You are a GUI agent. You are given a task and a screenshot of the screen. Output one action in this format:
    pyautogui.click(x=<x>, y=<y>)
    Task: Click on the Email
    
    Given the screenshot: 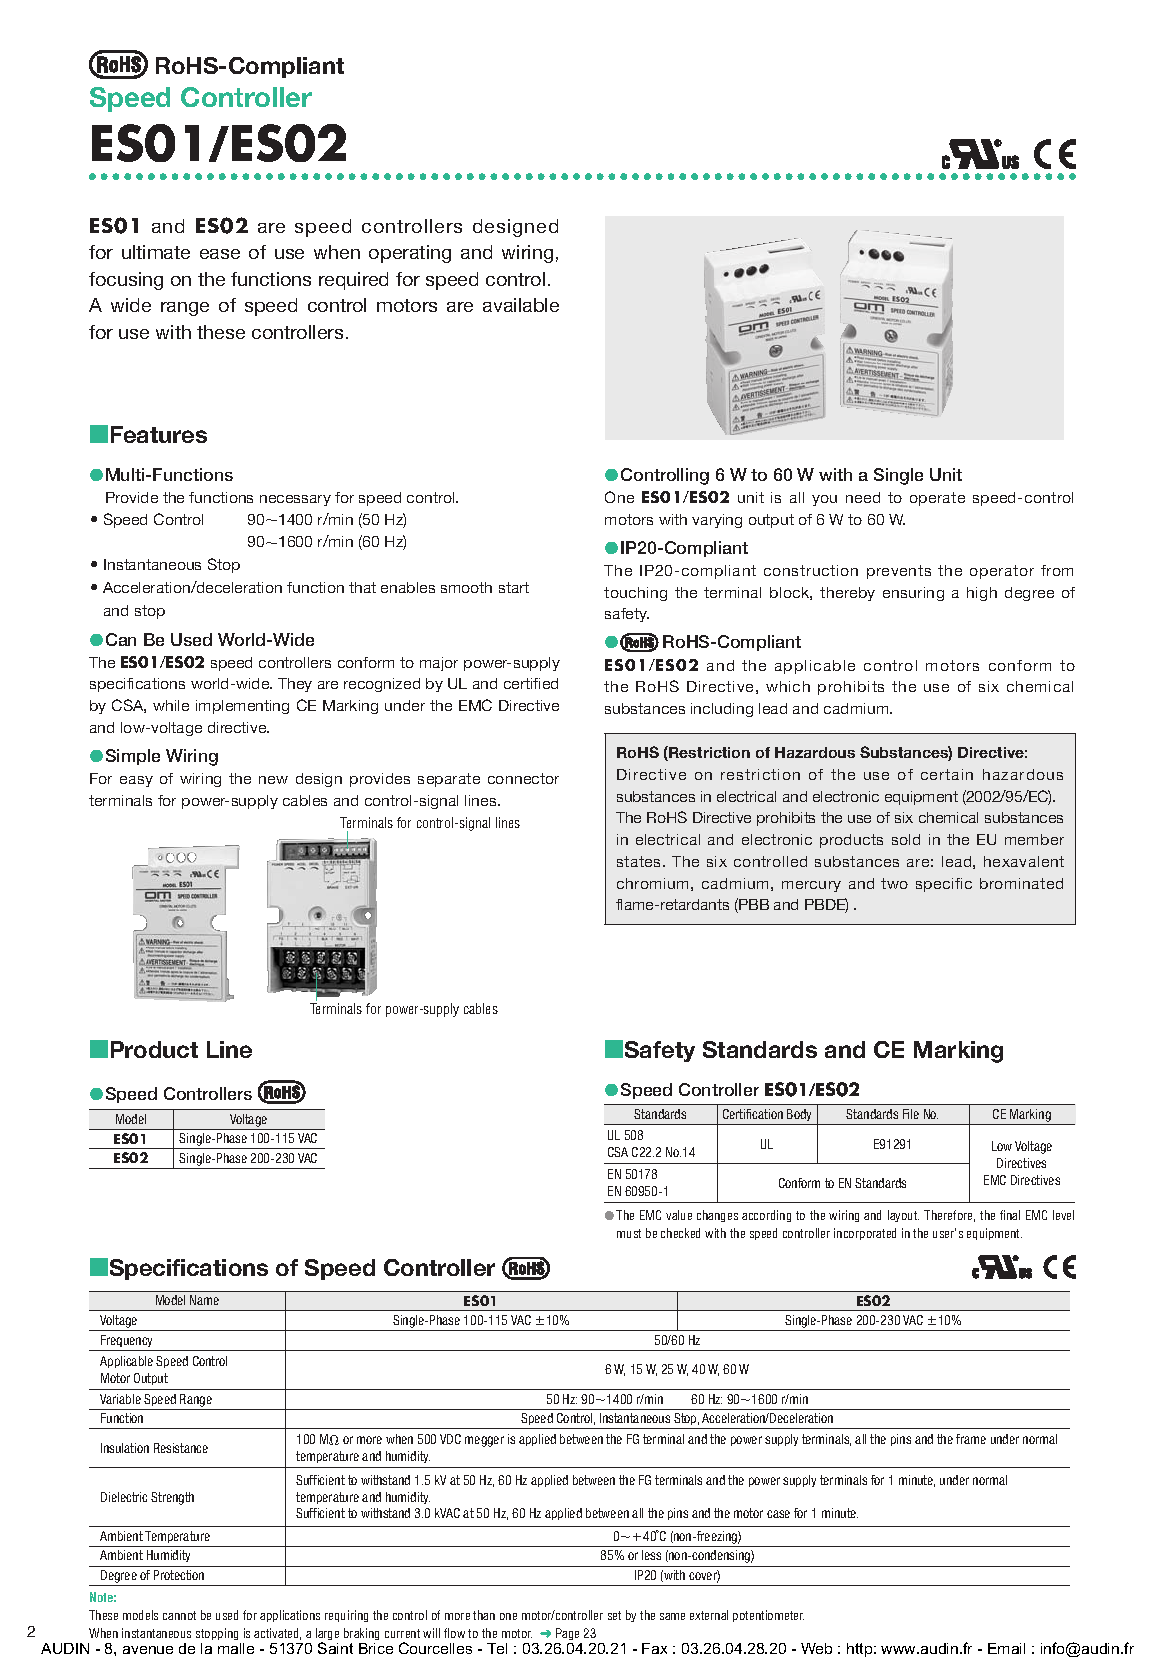 What is the action you would take?
    pyautogui.click(x=1006, y=1648)
